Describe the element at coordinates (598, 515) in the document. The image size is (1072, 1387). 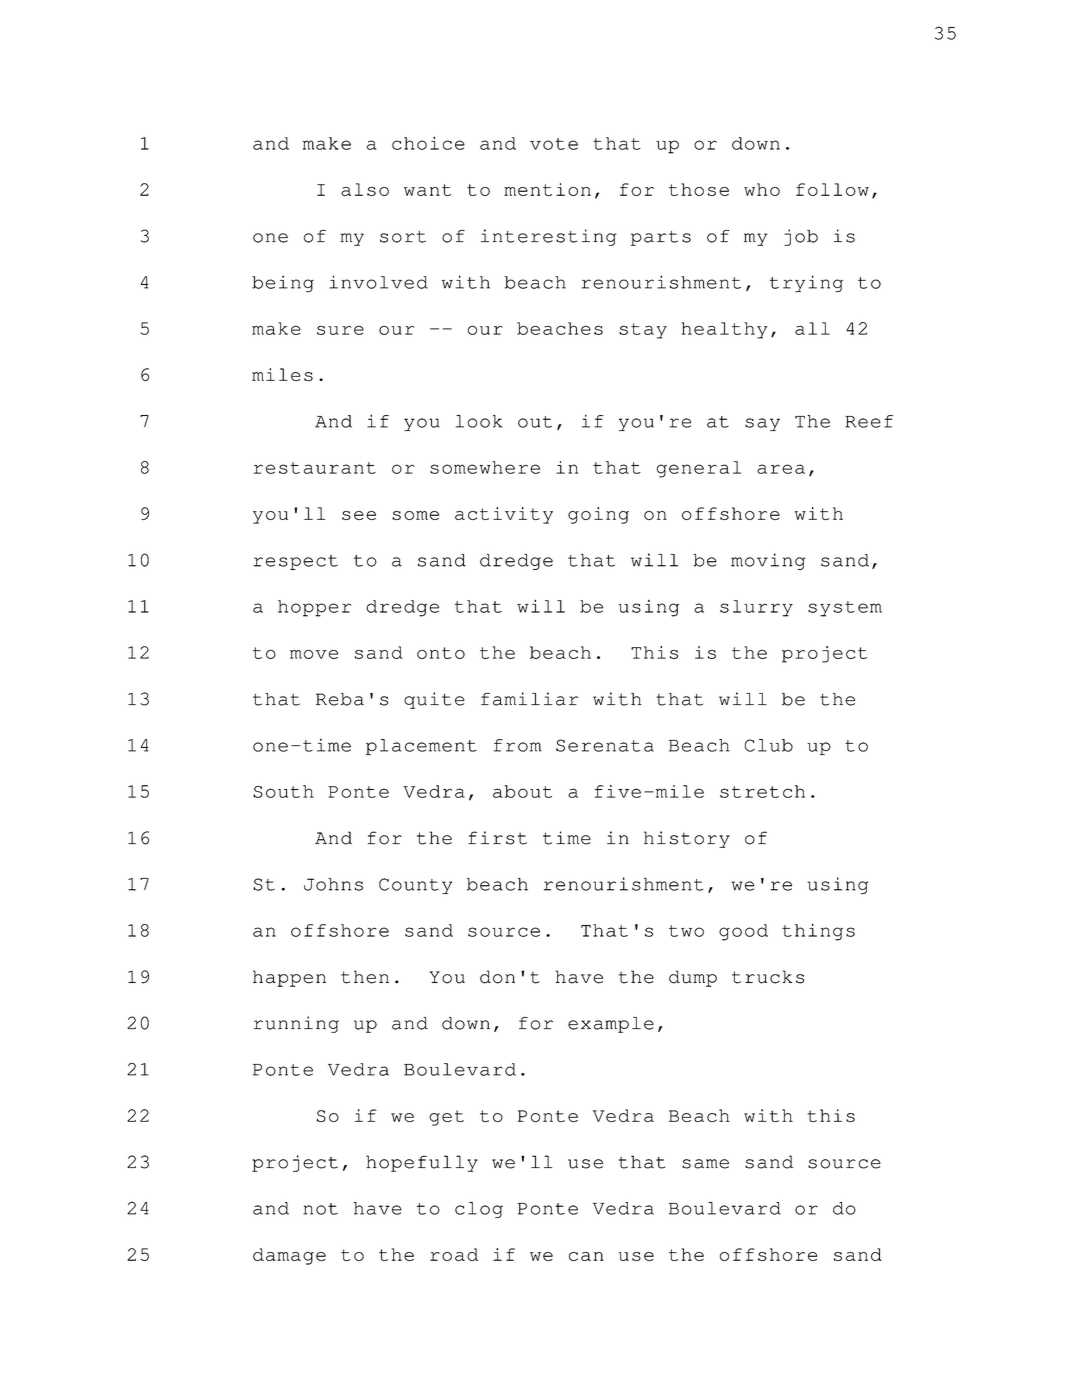
I see `going` at that location.
